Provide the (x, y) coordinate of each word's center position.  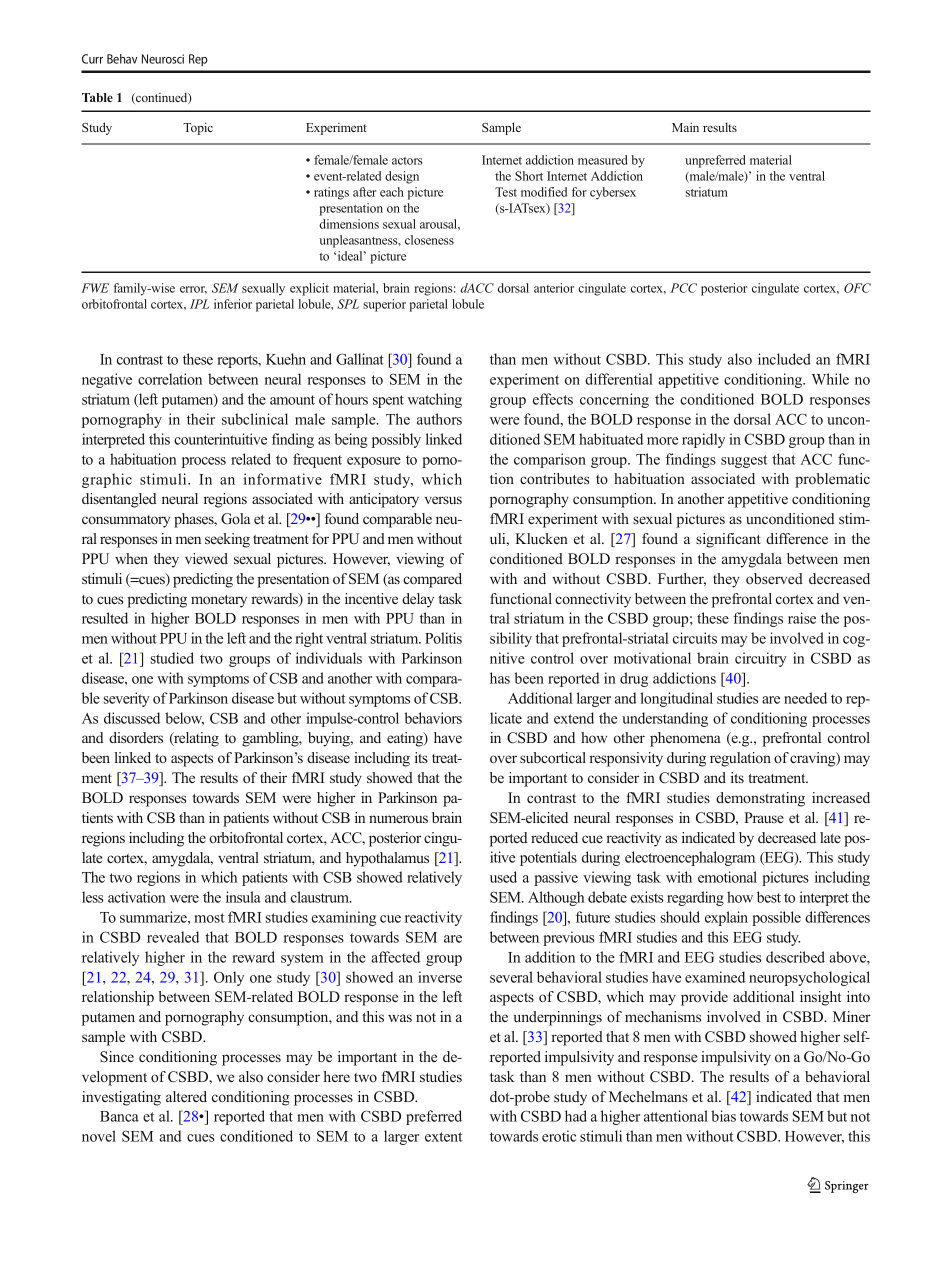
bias (723, 1116)
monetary (219, 601)
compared (432, 580)
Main (685, 127)
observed (774, 578)
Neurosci (163, 59)
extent (443, 1137)
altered (186, 1096)
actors (407, 161)
